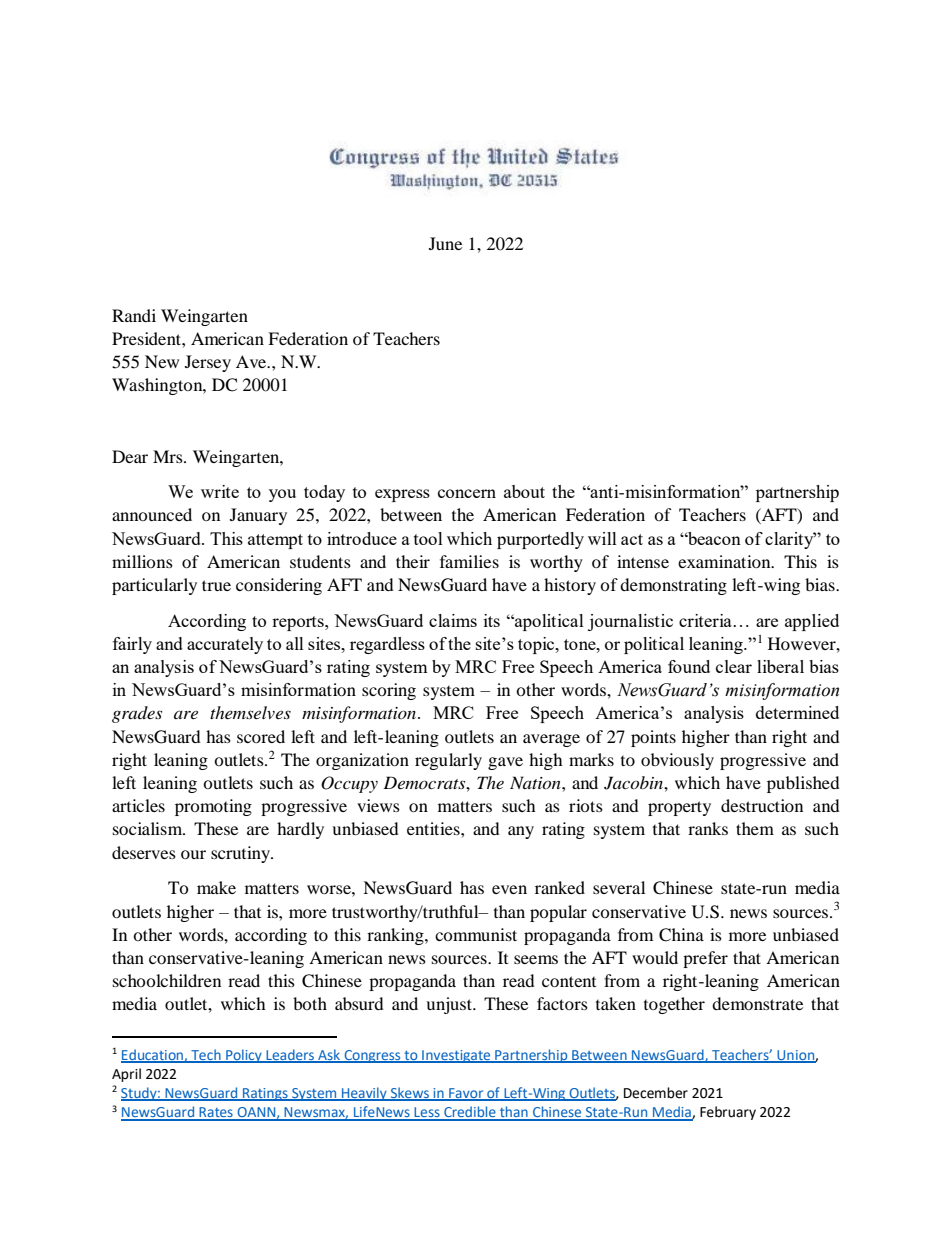  I want to click on ranks, so click(708, 828).
